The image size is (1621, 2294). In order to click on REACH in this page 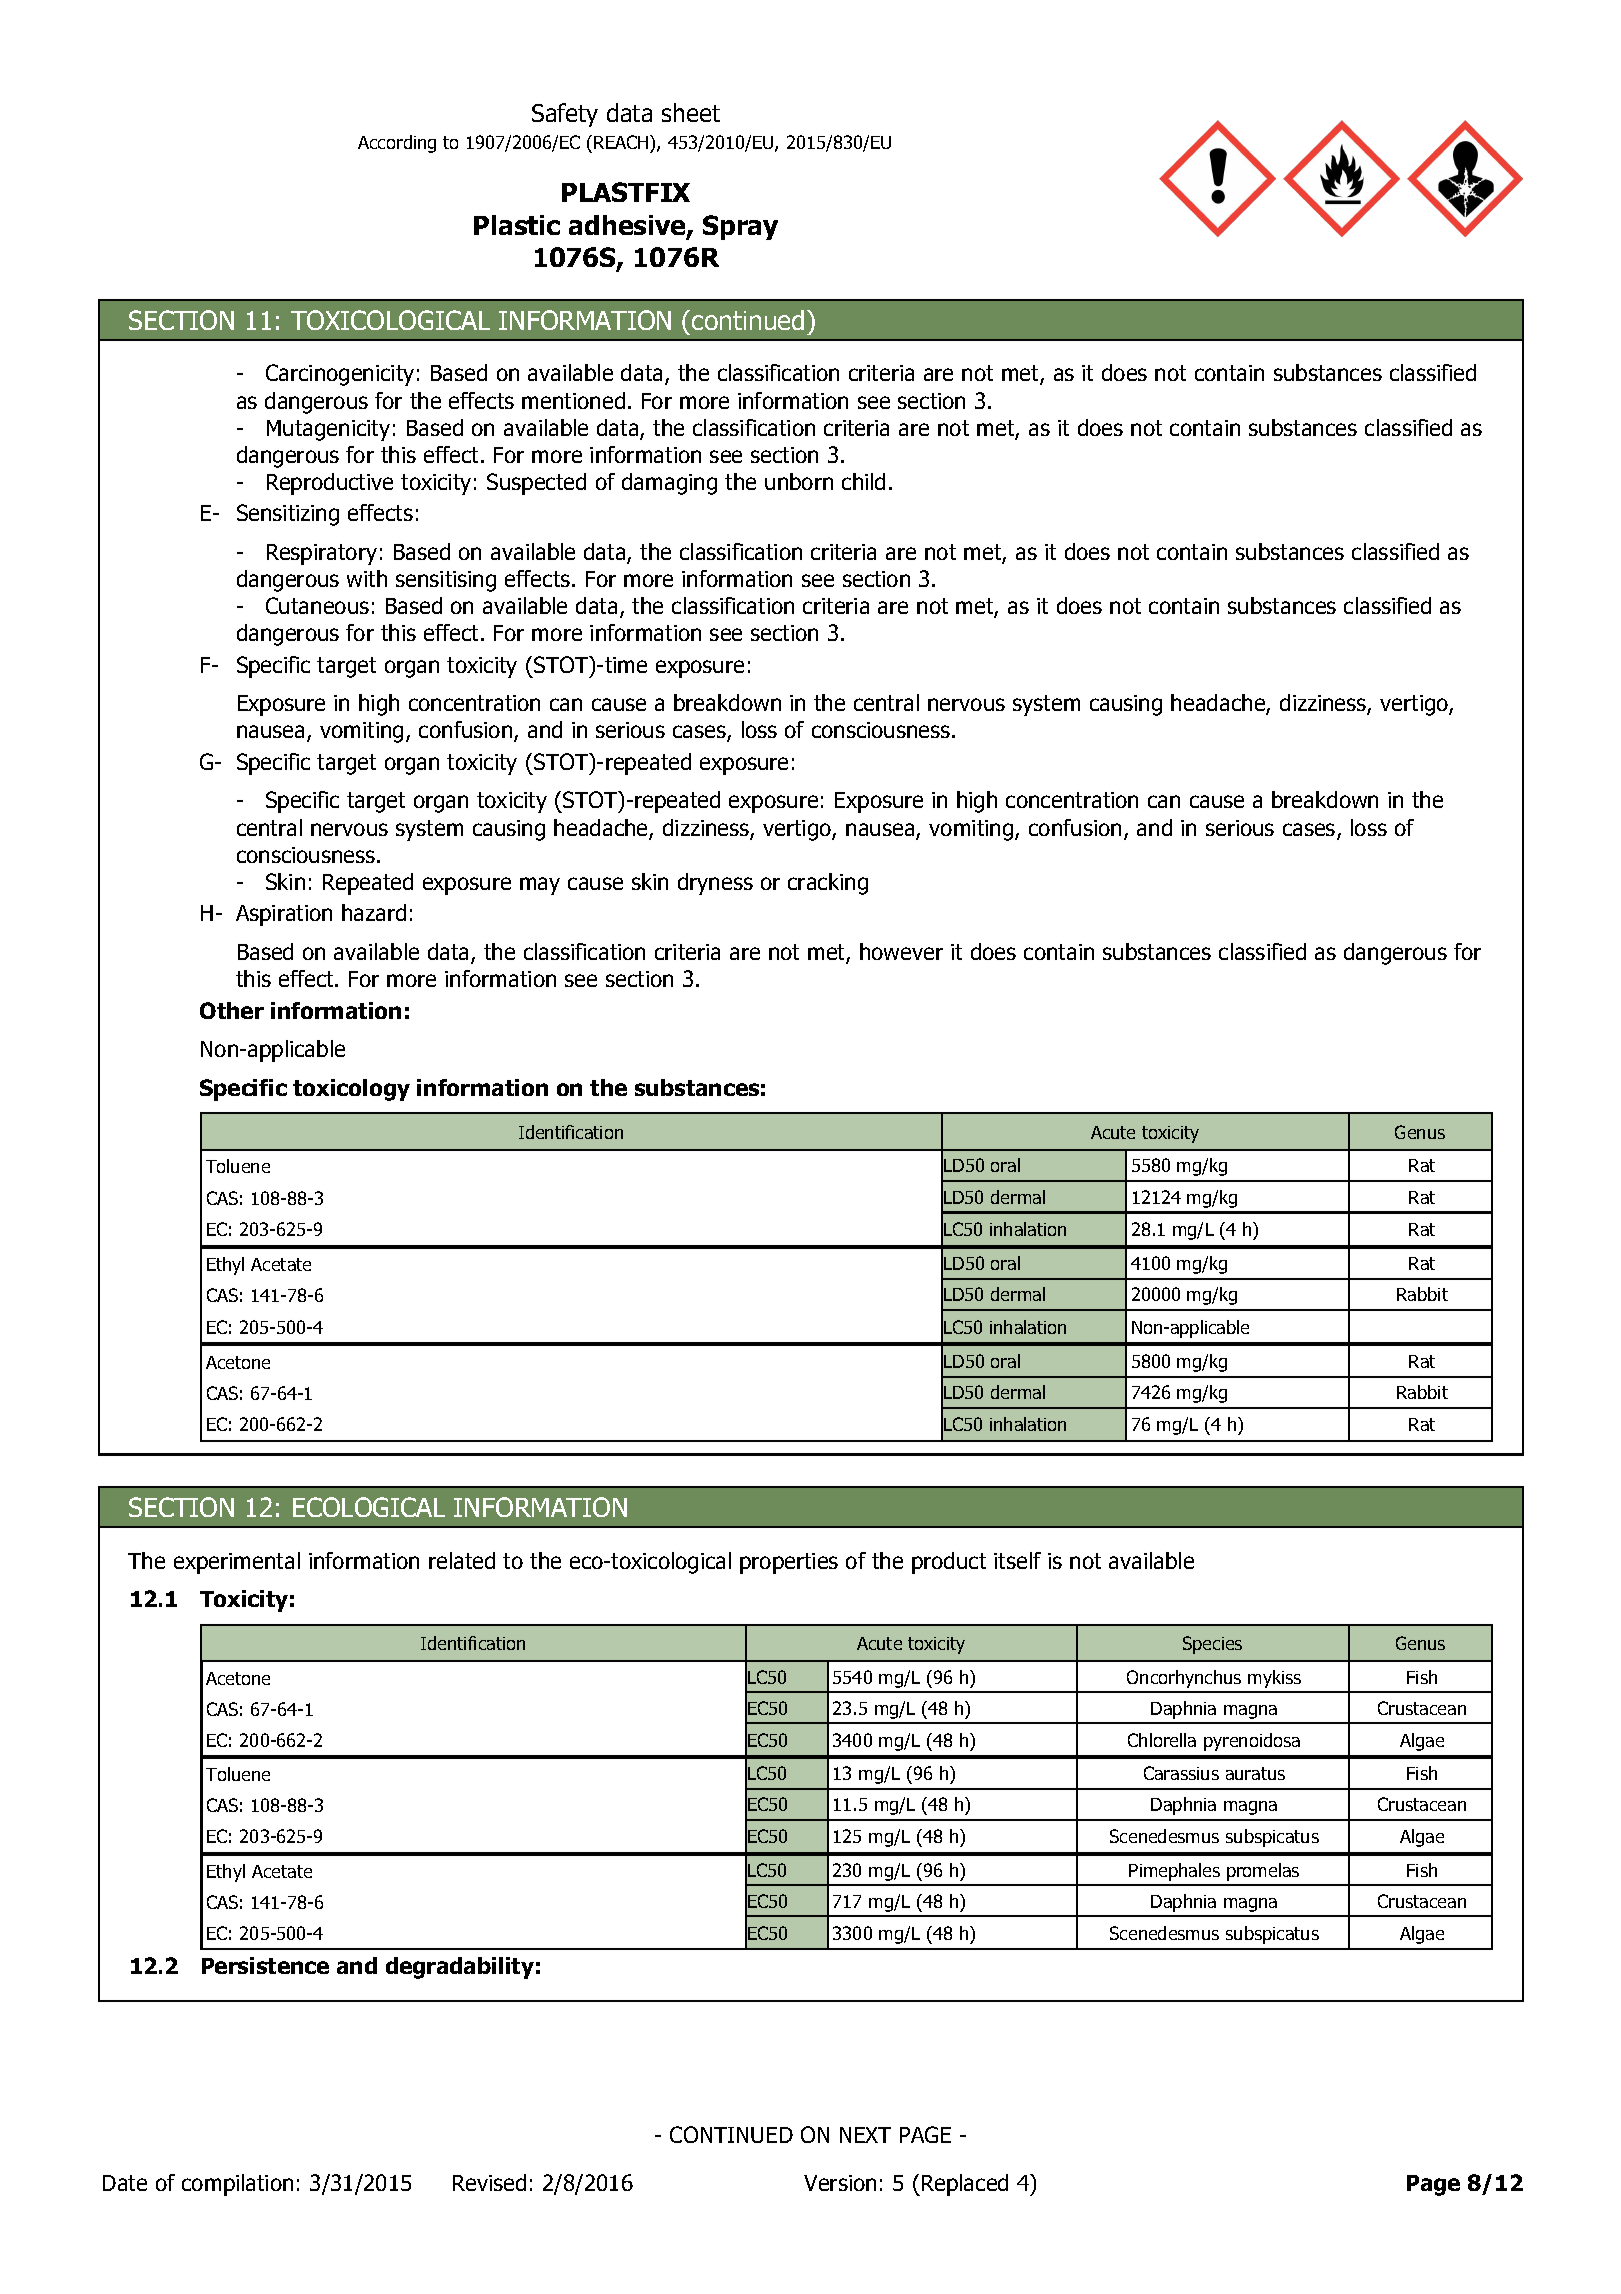, I will do `click(622, 142)`.
